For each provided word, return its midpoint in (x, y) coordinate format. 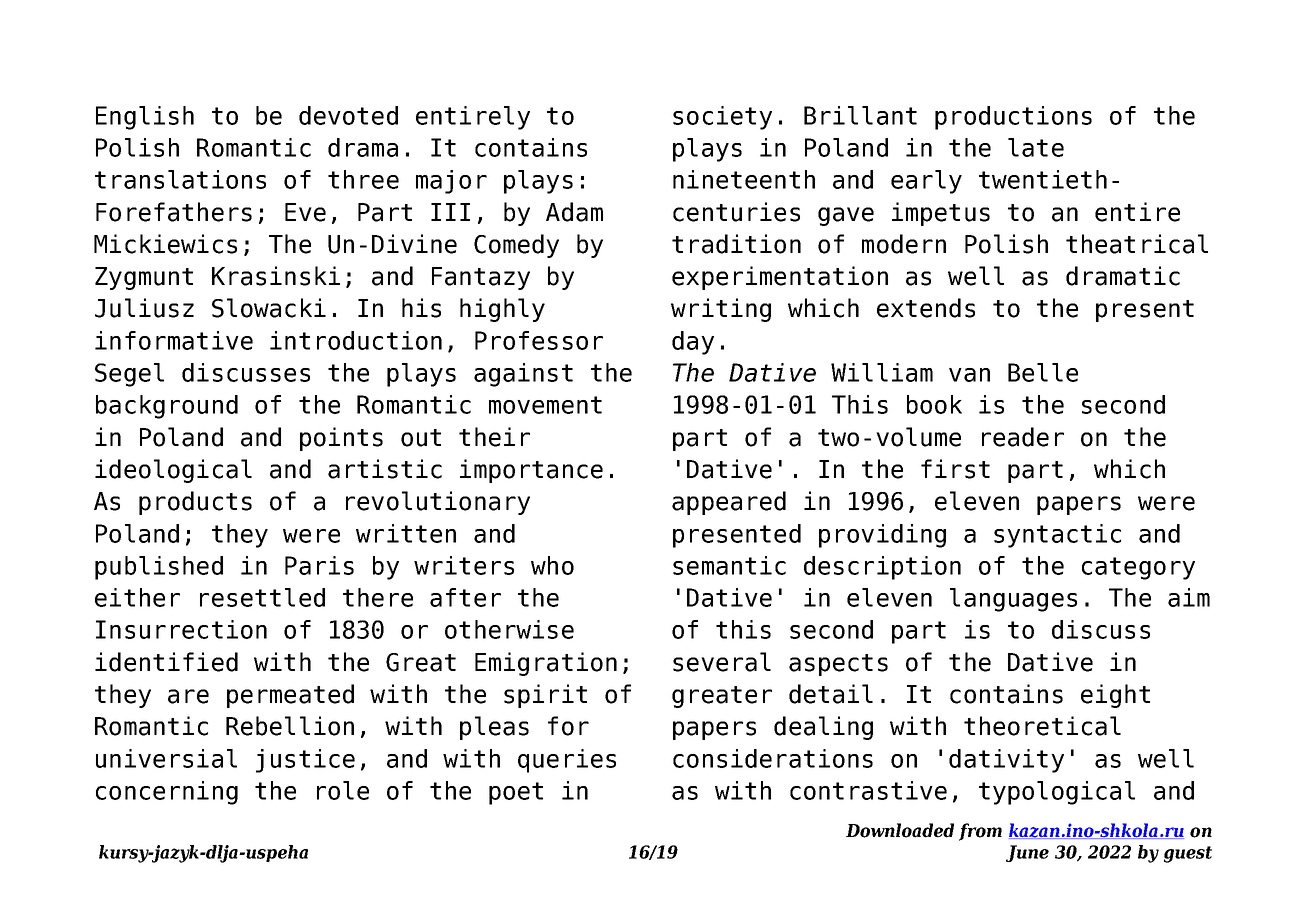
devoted (348, 115)
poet (516, 793)
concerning (167, 793)
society (722, 118)
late (1036, 147)
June (1027, 853)
